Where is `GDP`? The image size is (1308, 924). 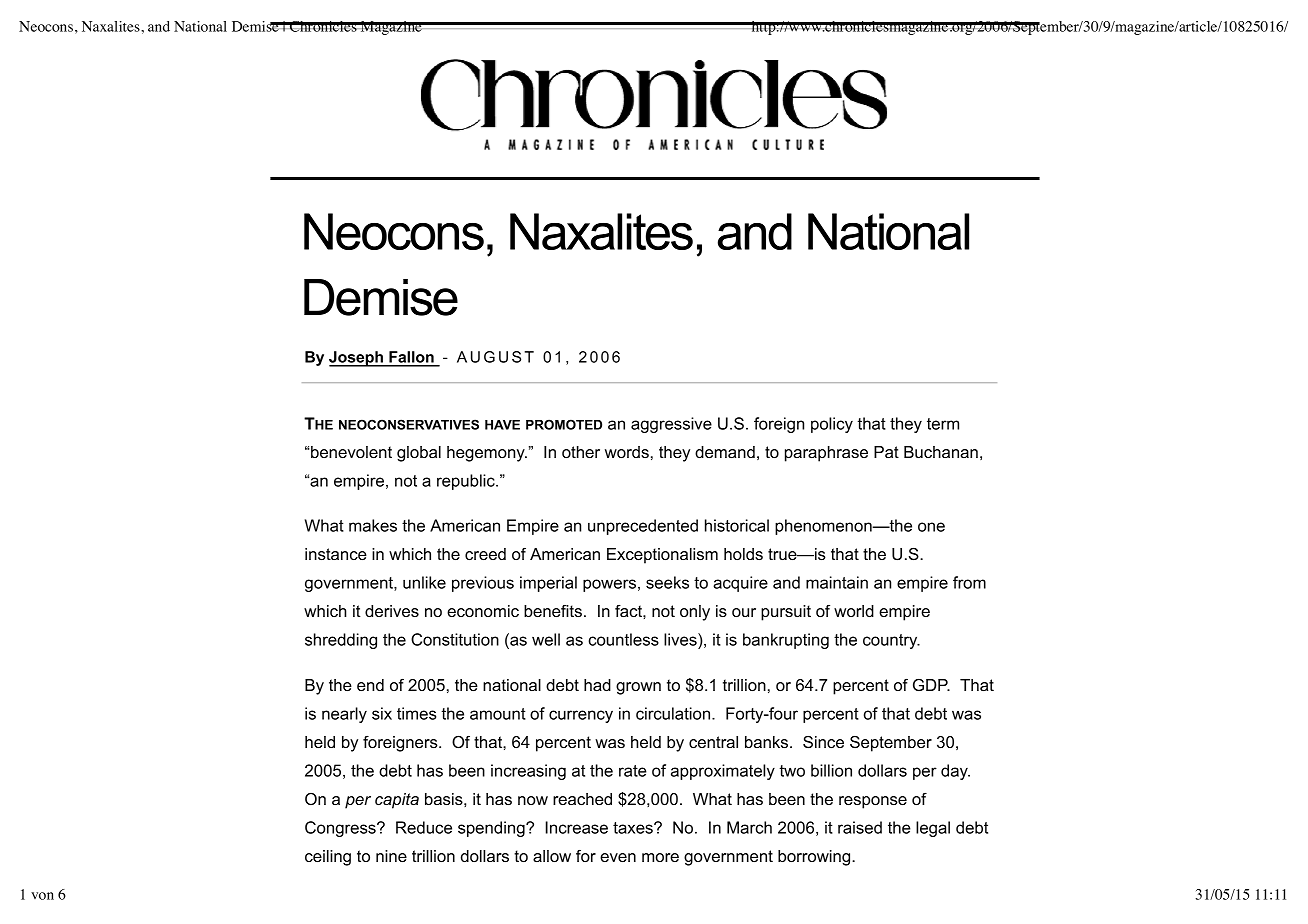
GDP is located at coordinates (931, 685).
